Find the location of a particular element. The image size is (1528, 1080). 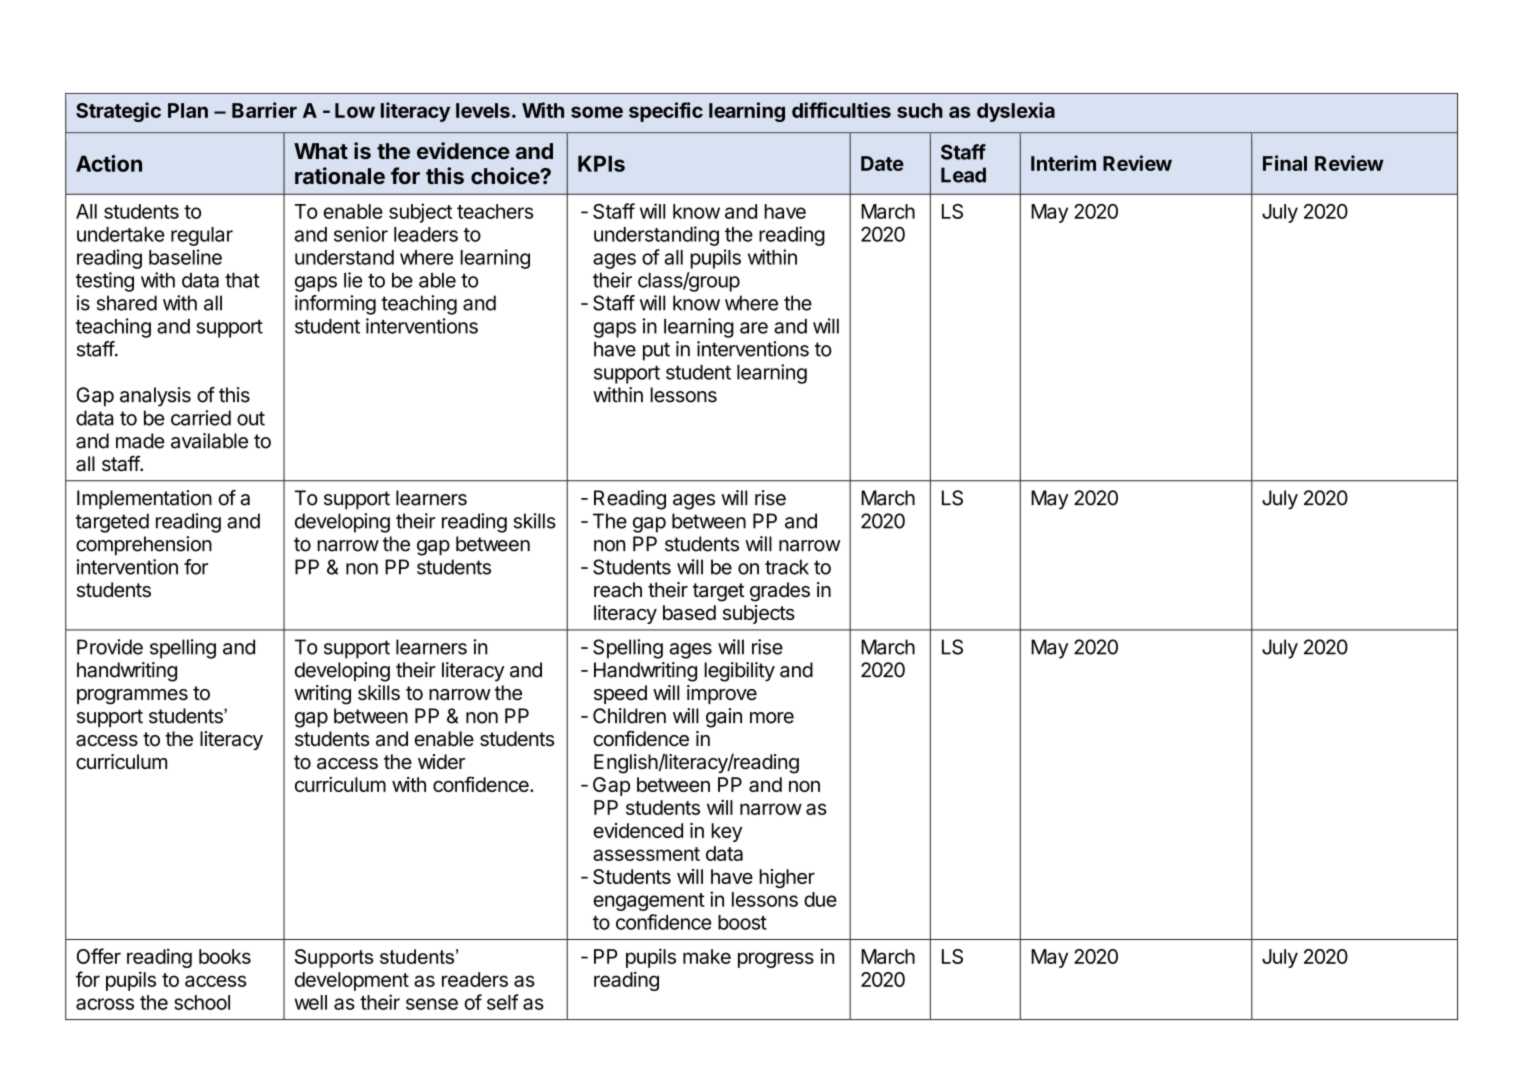

books is located at coordinates (225, 956).
